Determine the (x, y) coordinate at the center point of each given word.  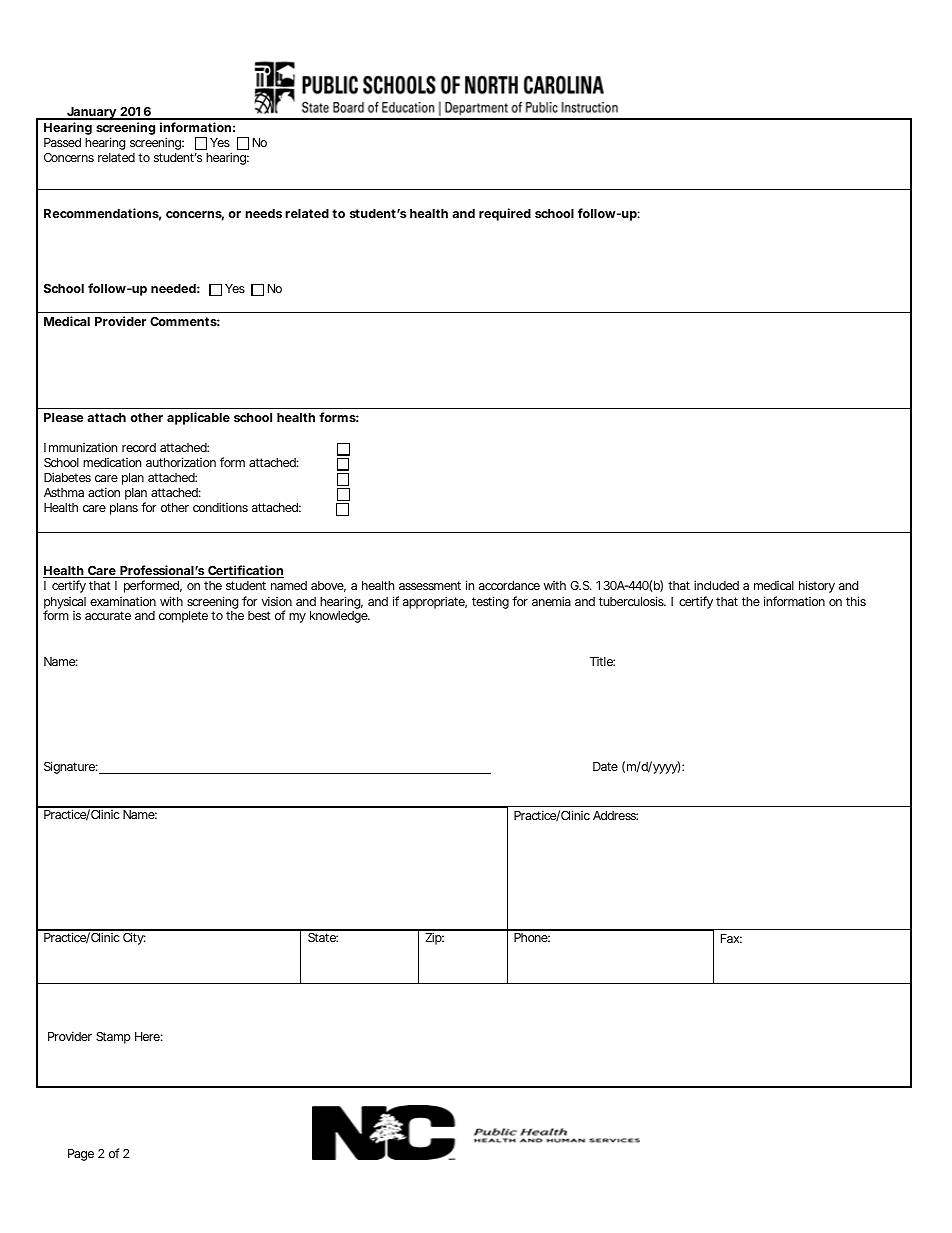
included (716, 585)
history (817, 586)
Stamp (113, 1038)
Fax (731, 938)
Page (81, 1155)
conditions (220, 507)
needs (263, 213)
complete (183, 617)
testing (490, 602)
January (91, 113)
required (505, 214)
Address (615, 815)
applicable (198, 418)
